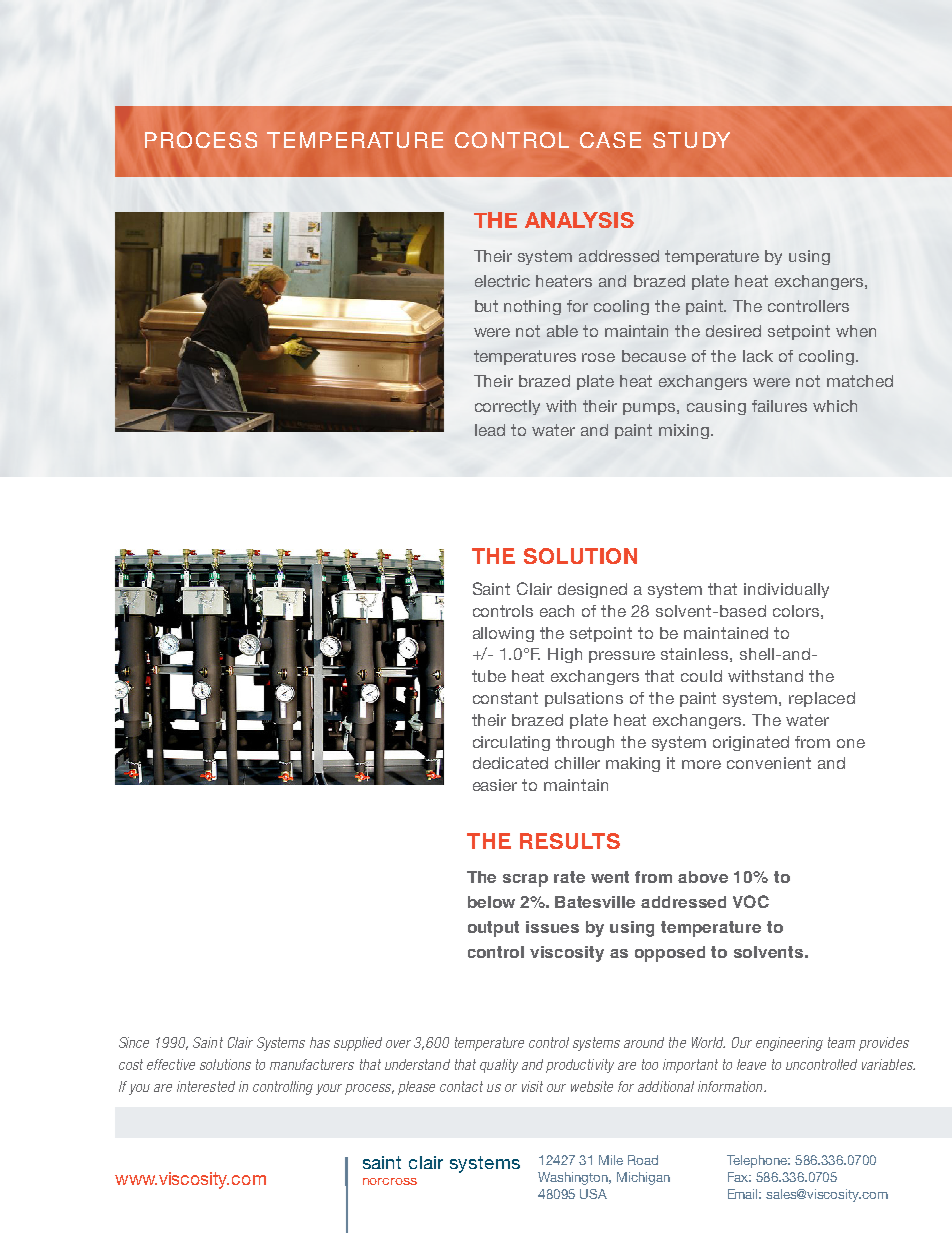 Image resolution: width=952 pixels, height=1233 pixels. I want to click on electric, so click(502, 281).
